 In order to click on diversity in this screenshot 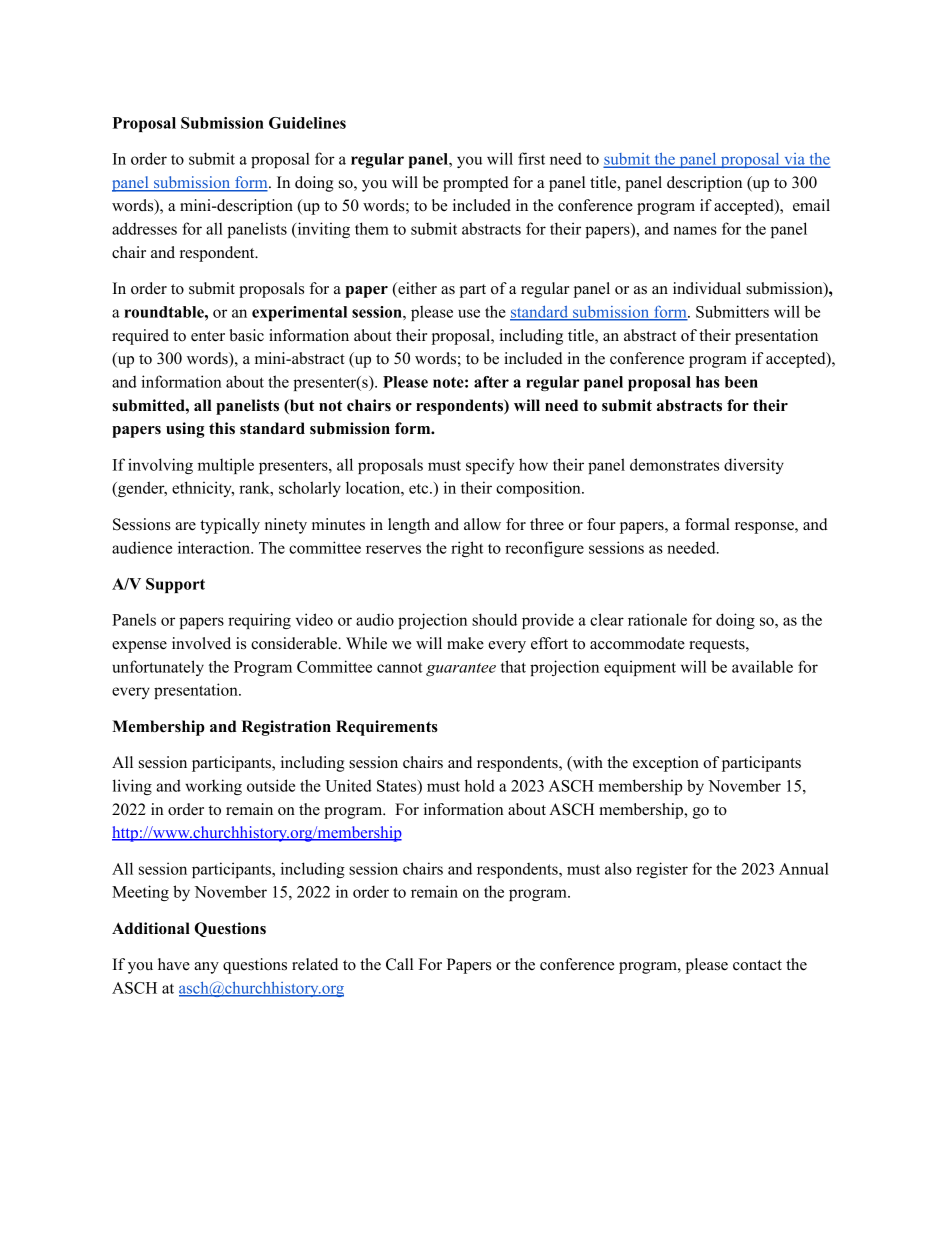, I will do `click(754, 466)`.
